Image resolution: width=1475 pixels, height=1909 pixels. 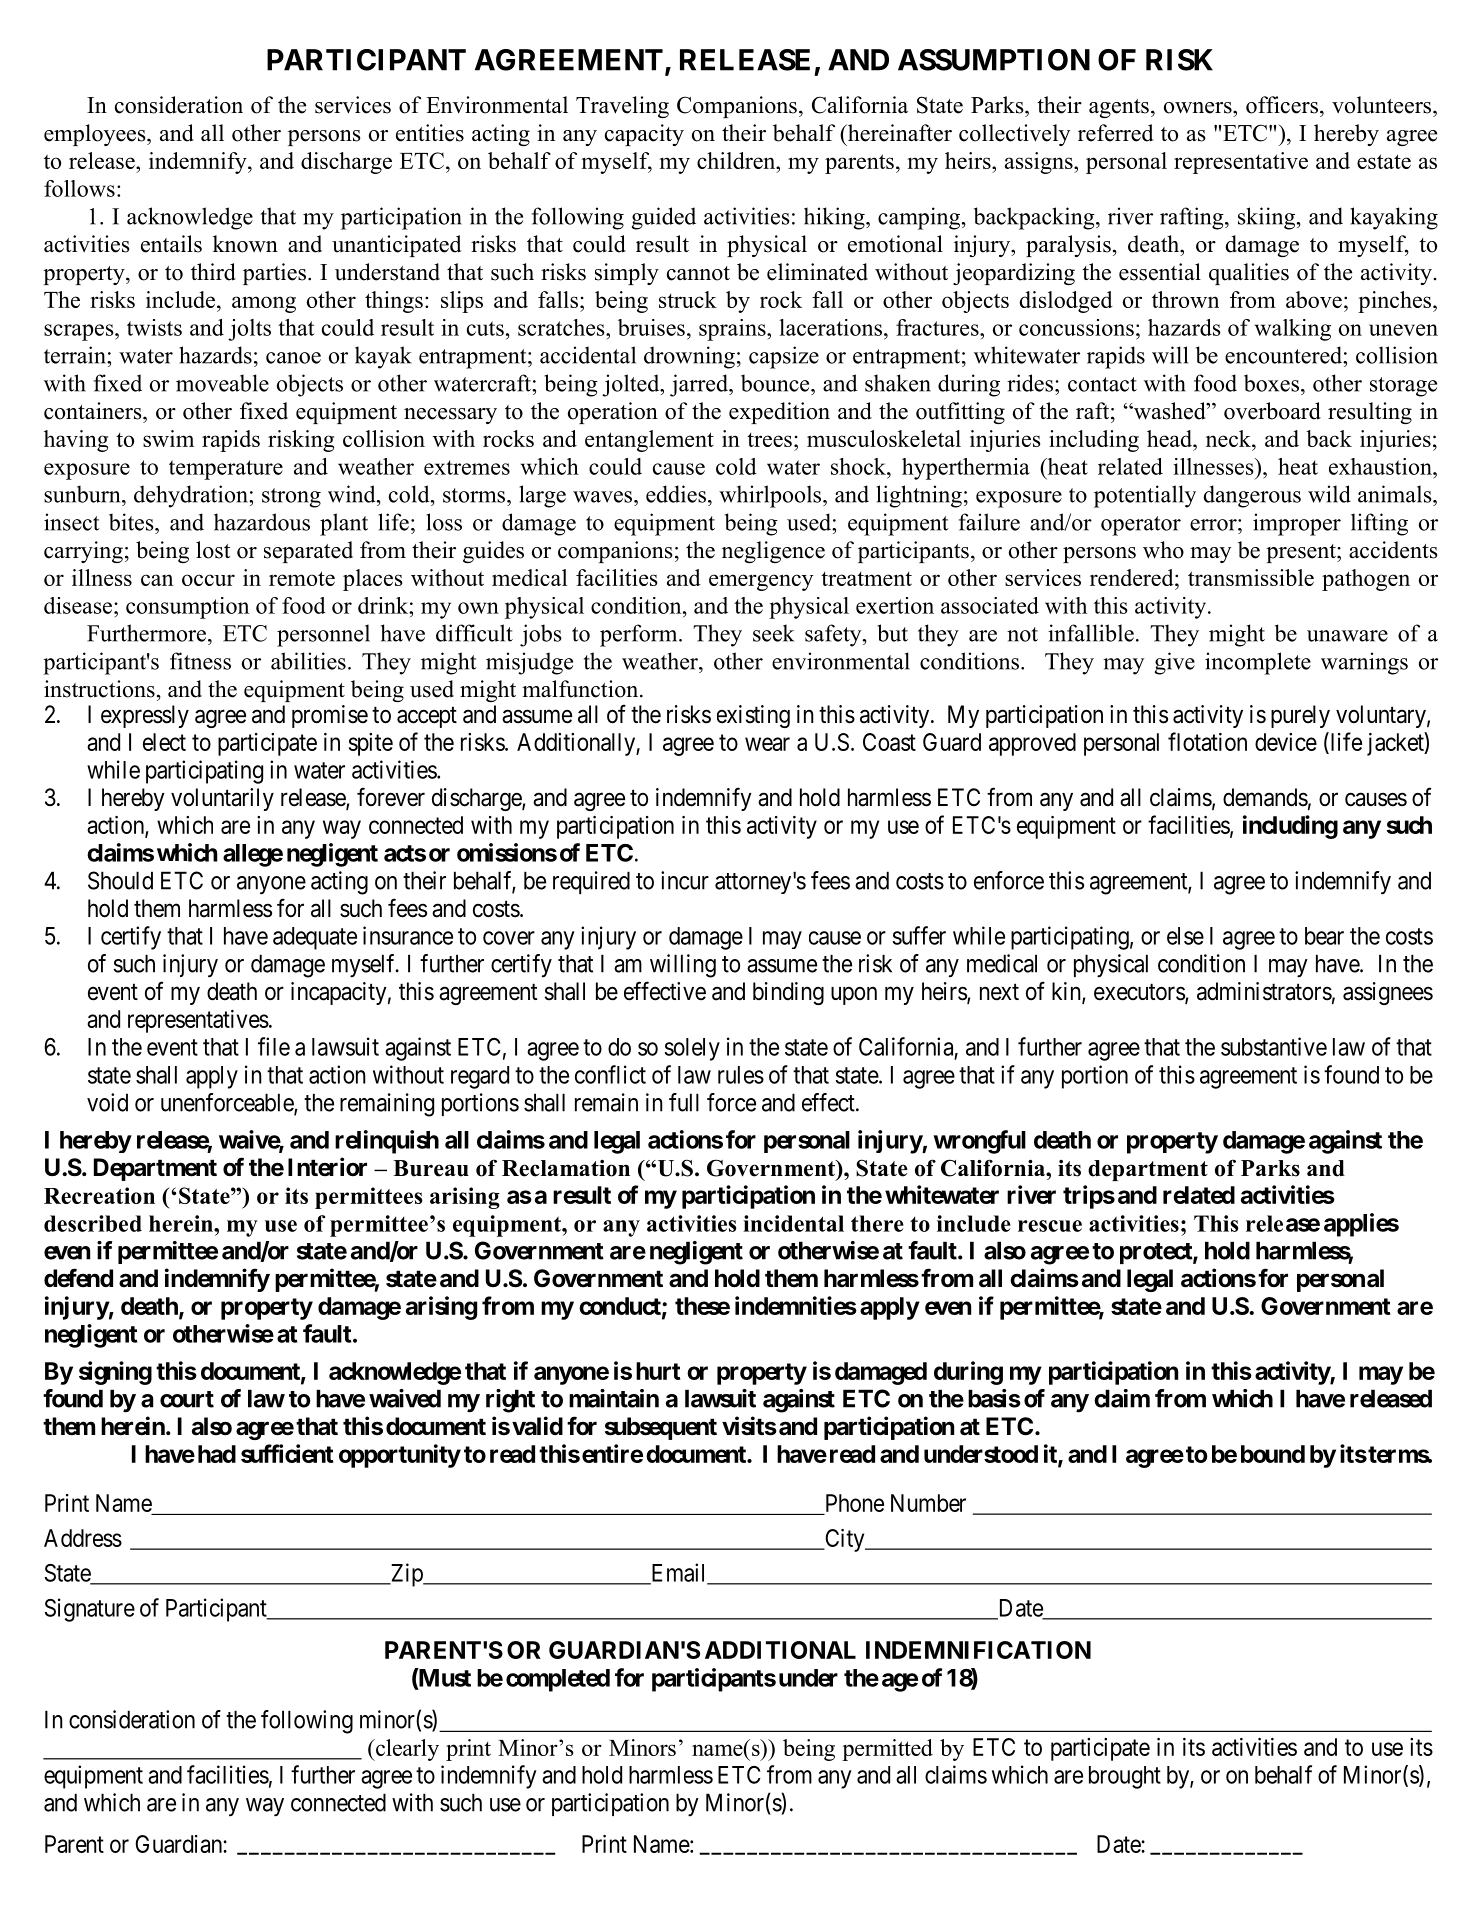 I want to click on incidental, so click(x=793, y=1223).
